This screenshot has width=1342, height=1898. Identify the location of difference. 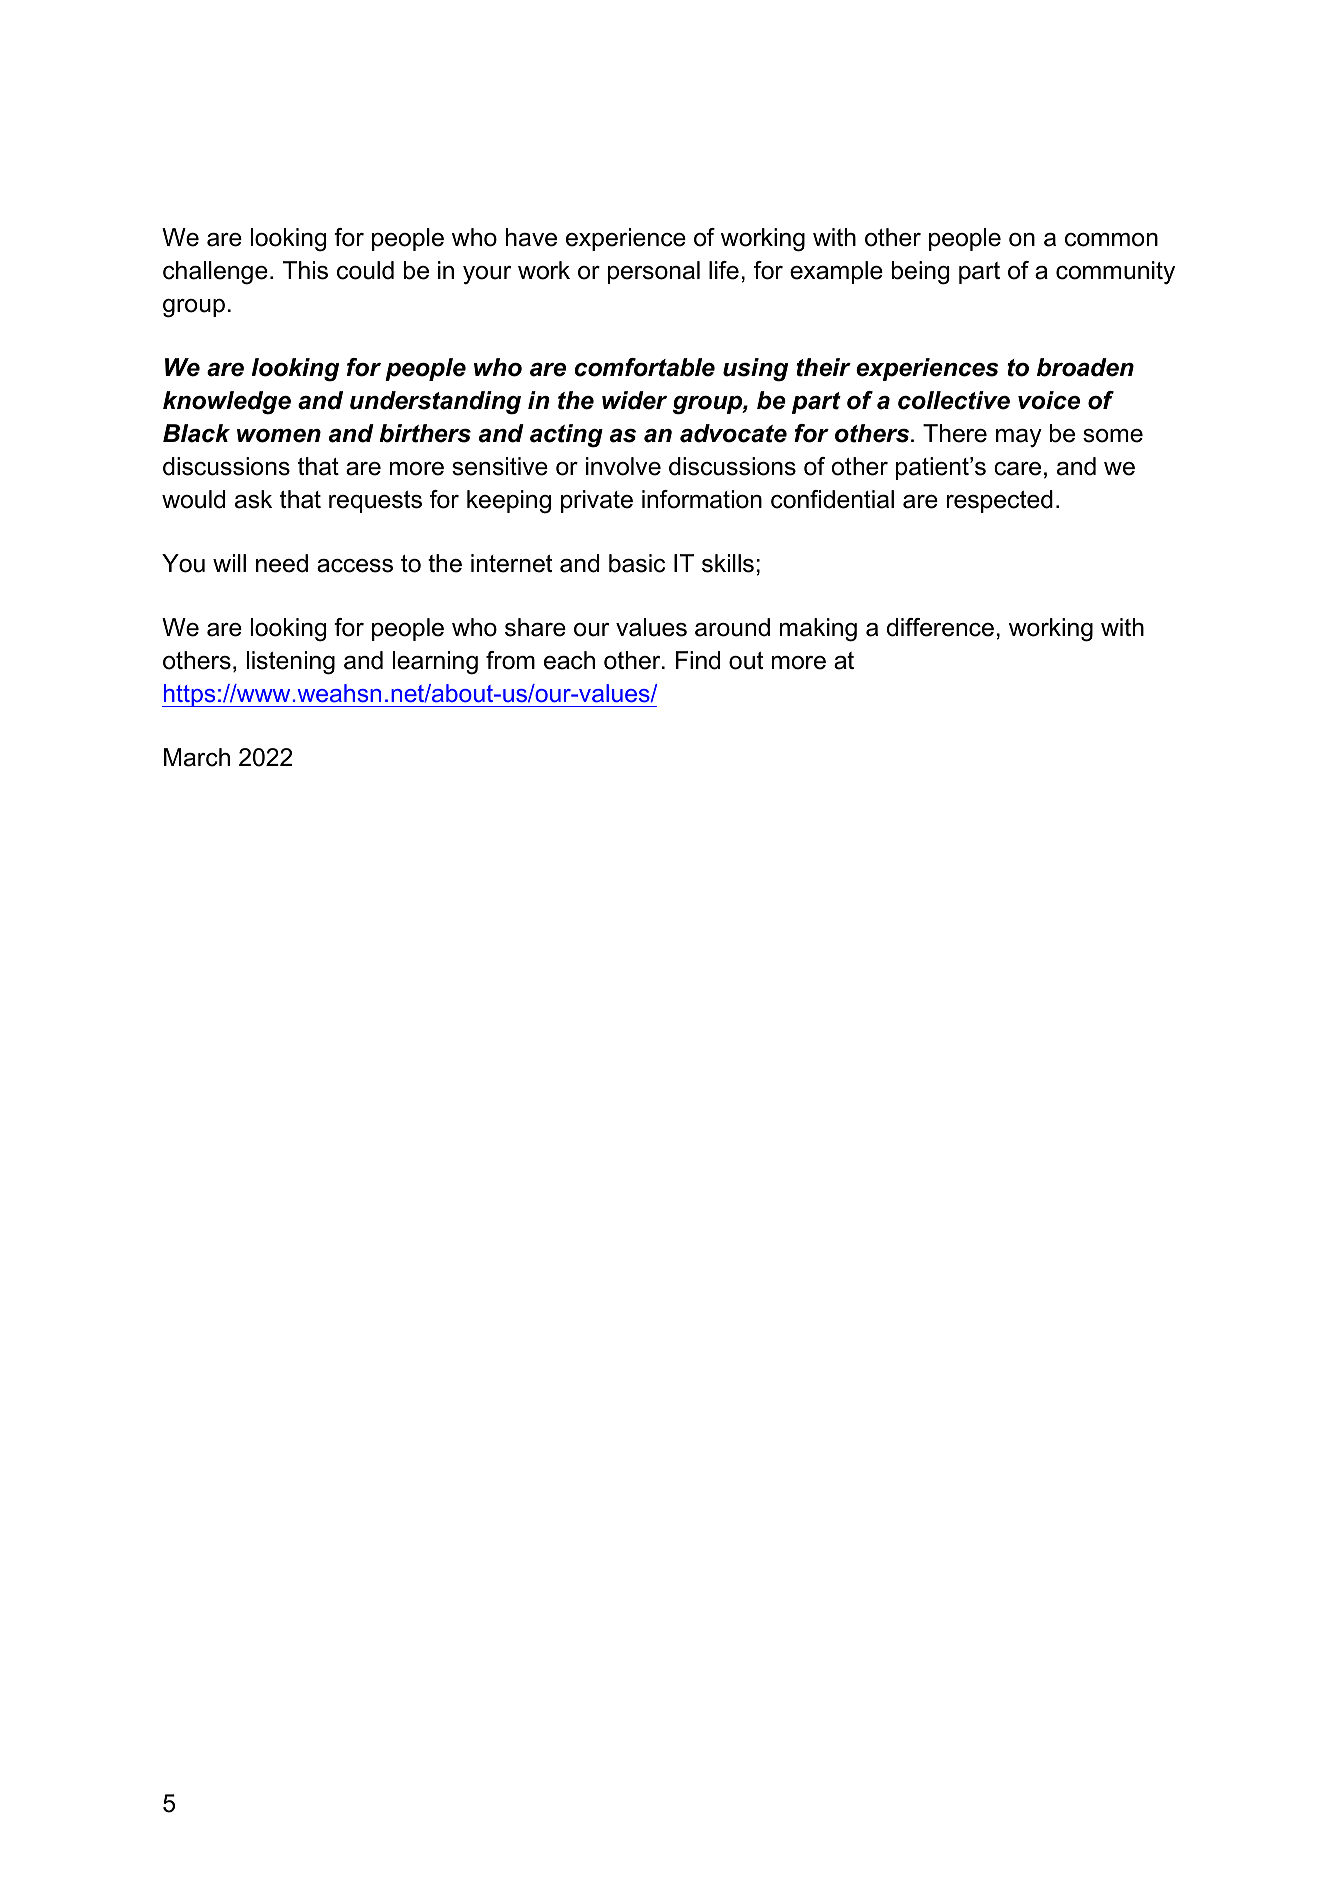
(940, 627).
